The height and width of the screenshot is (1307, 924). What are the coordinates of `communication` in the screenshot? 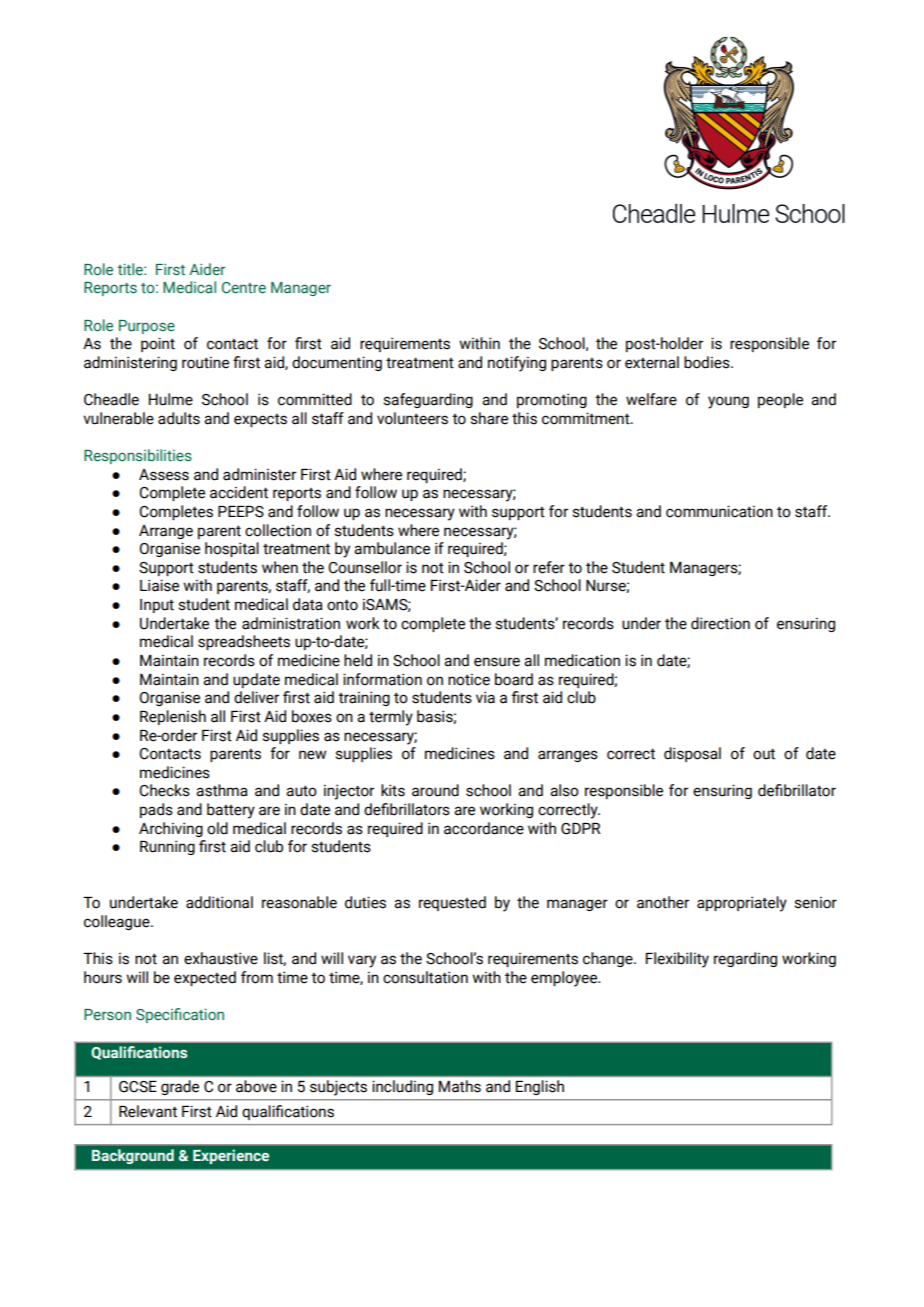 It's located at (719, 511).
